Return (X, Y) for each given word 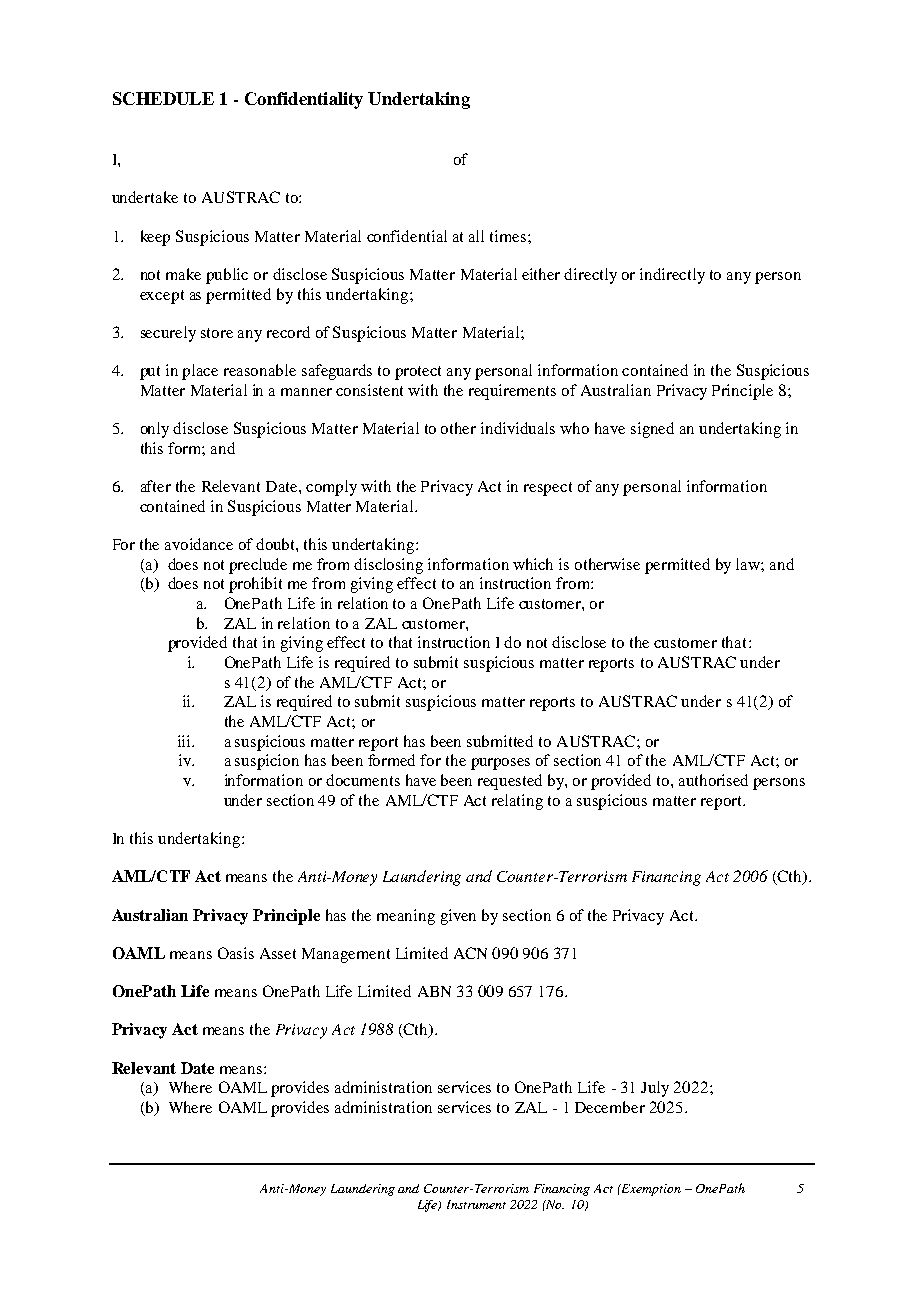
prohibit (255, 585)
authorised (713, 780)
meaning (406, 917)
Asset (278, 953)
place (200, 372)
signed (652, 430)
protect (418, 373)
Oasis (236, 953)
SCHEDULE (163, 98)
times (509, 236)
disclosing (388, 566)
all (476, 236)
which (533, 564)
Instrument (476, 1204)
